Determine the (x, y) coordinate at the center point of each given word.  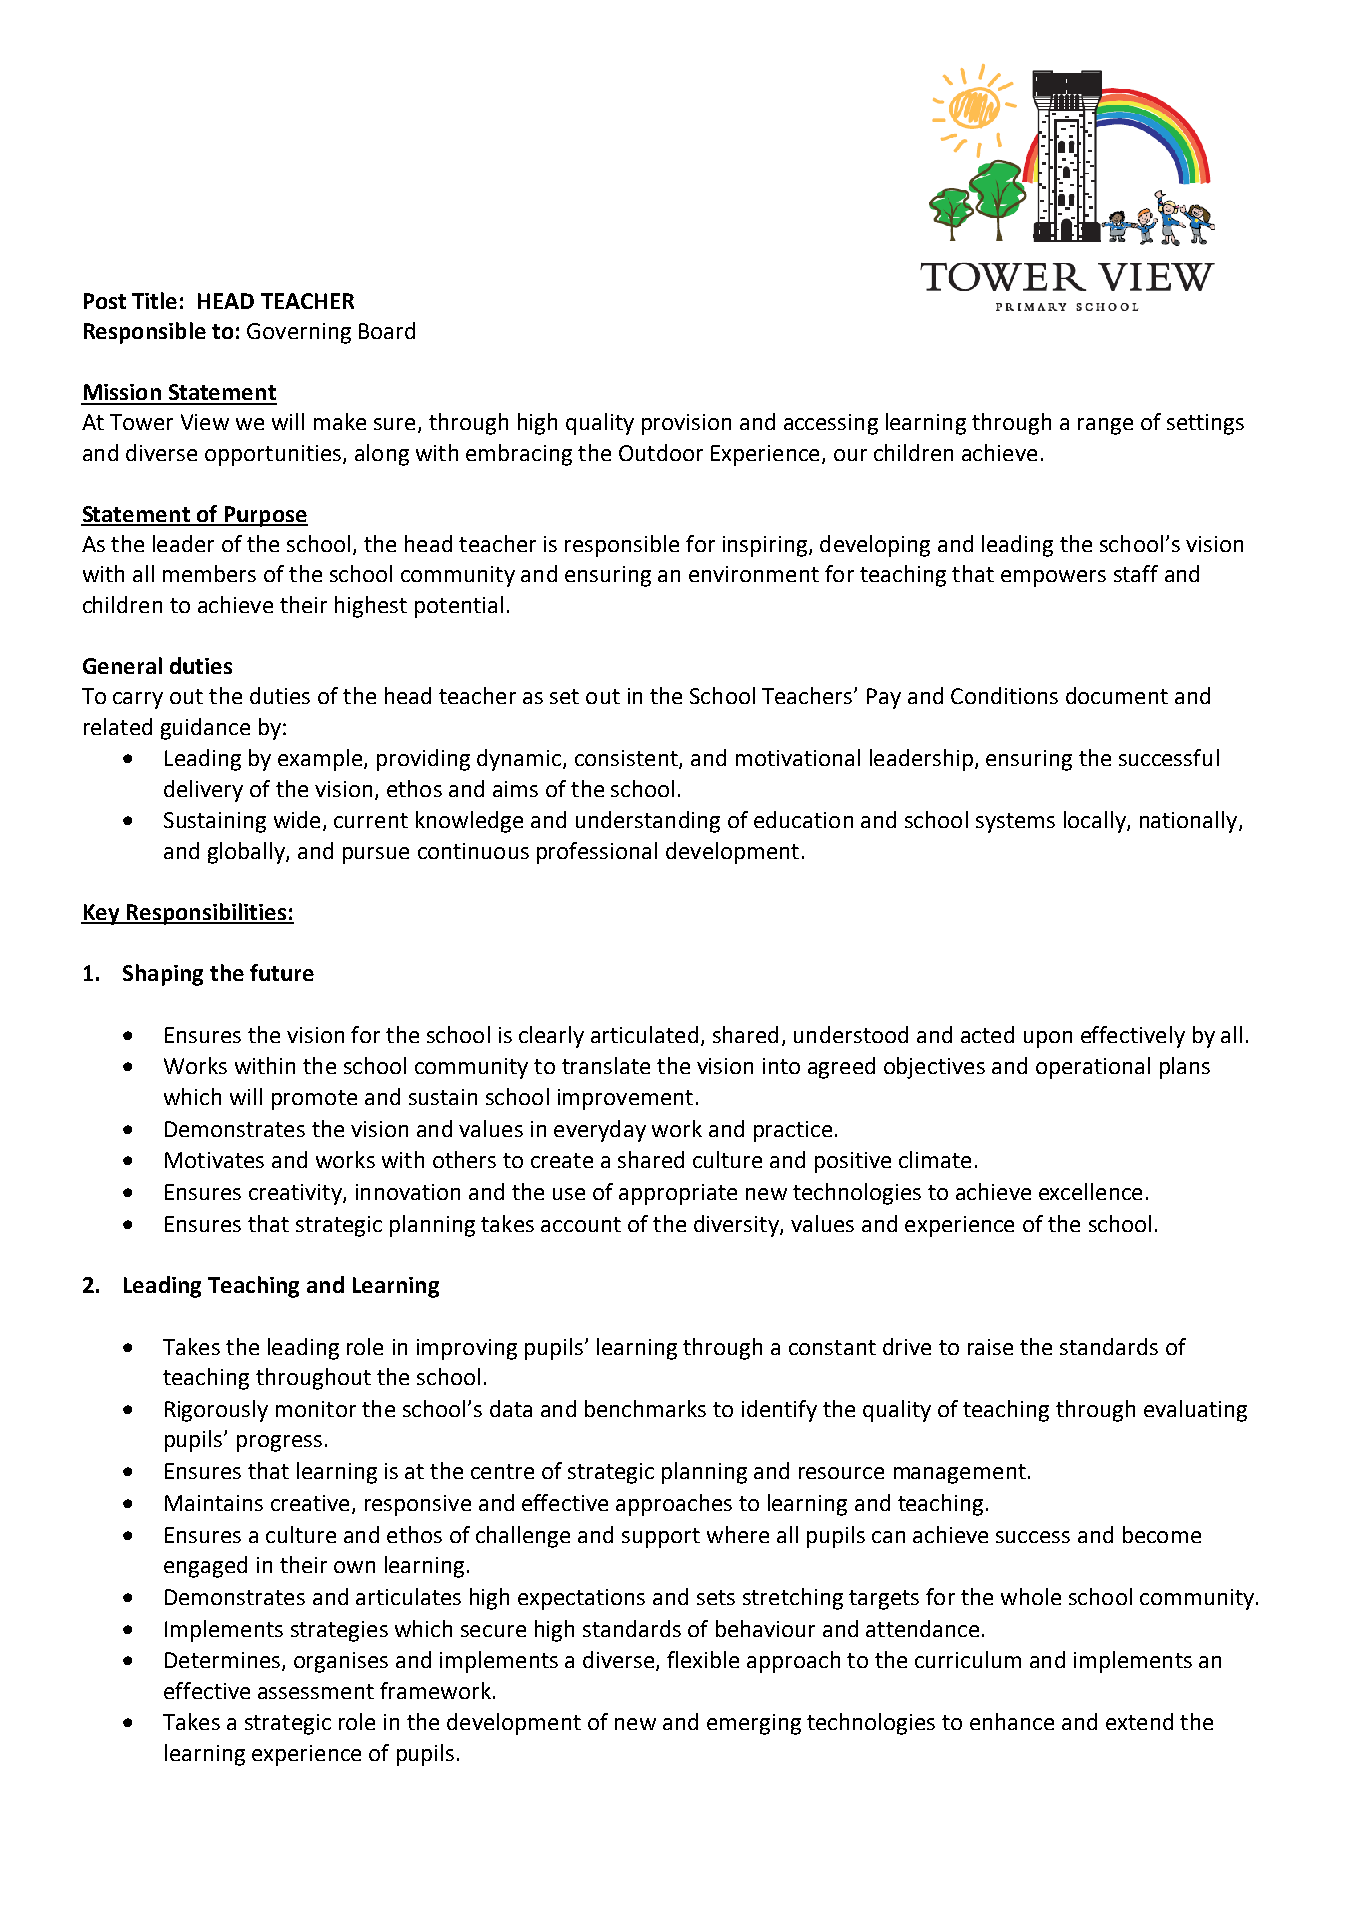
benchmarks (645, 1408)
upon (1048, 1039)
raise (990, 1347)
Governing (299, 333)
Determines (222, 1660)
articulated (644, 1034)
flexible (703, 1659)
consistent (627, 759)
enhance (1012, 1721)
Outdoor (661, 452)
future (282, 972)
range (1105, 426)
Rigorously (216, 1411)
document (1117, 695)
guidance (205, 729)
